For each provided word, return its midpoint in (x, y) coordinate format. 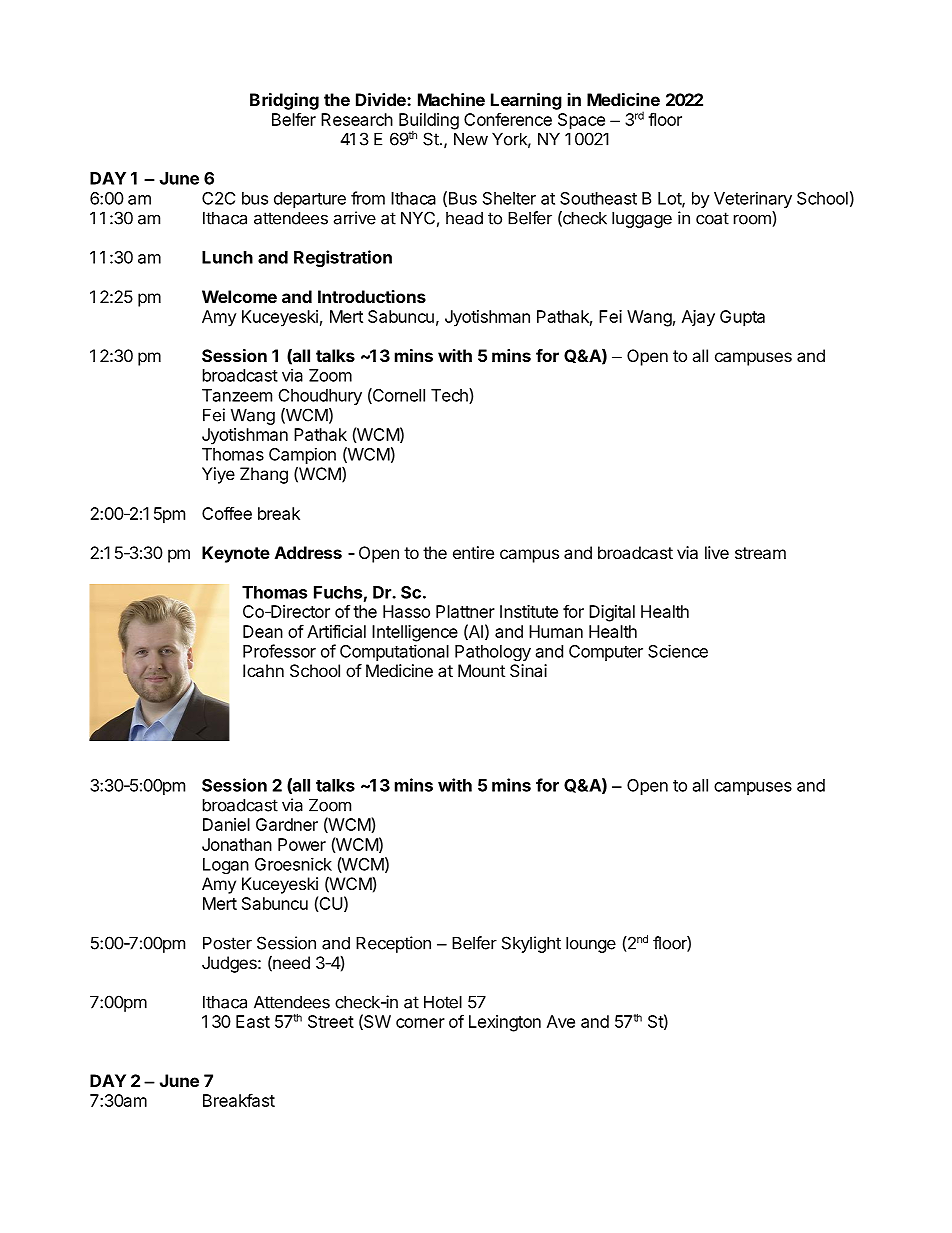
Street (331, 1021)
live (717, 552)
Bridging (284, 101)
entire (473, 552)
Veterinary (753, 199)
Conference (508, 119)
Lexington (505, 1023)
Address (308, 552)
